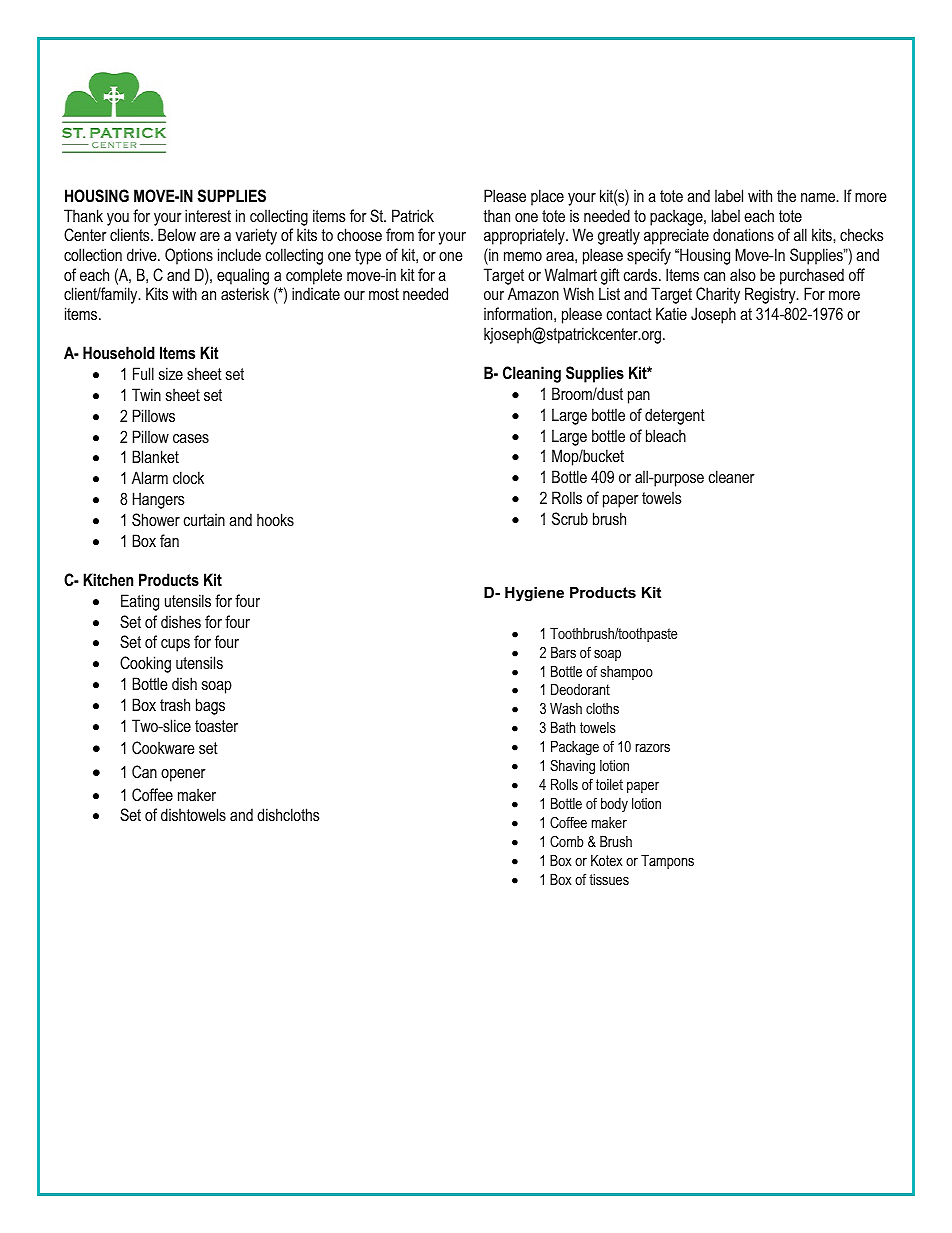  Describe the element at coordinates (525, 236) in the document. I see `appropriately` at that location.
